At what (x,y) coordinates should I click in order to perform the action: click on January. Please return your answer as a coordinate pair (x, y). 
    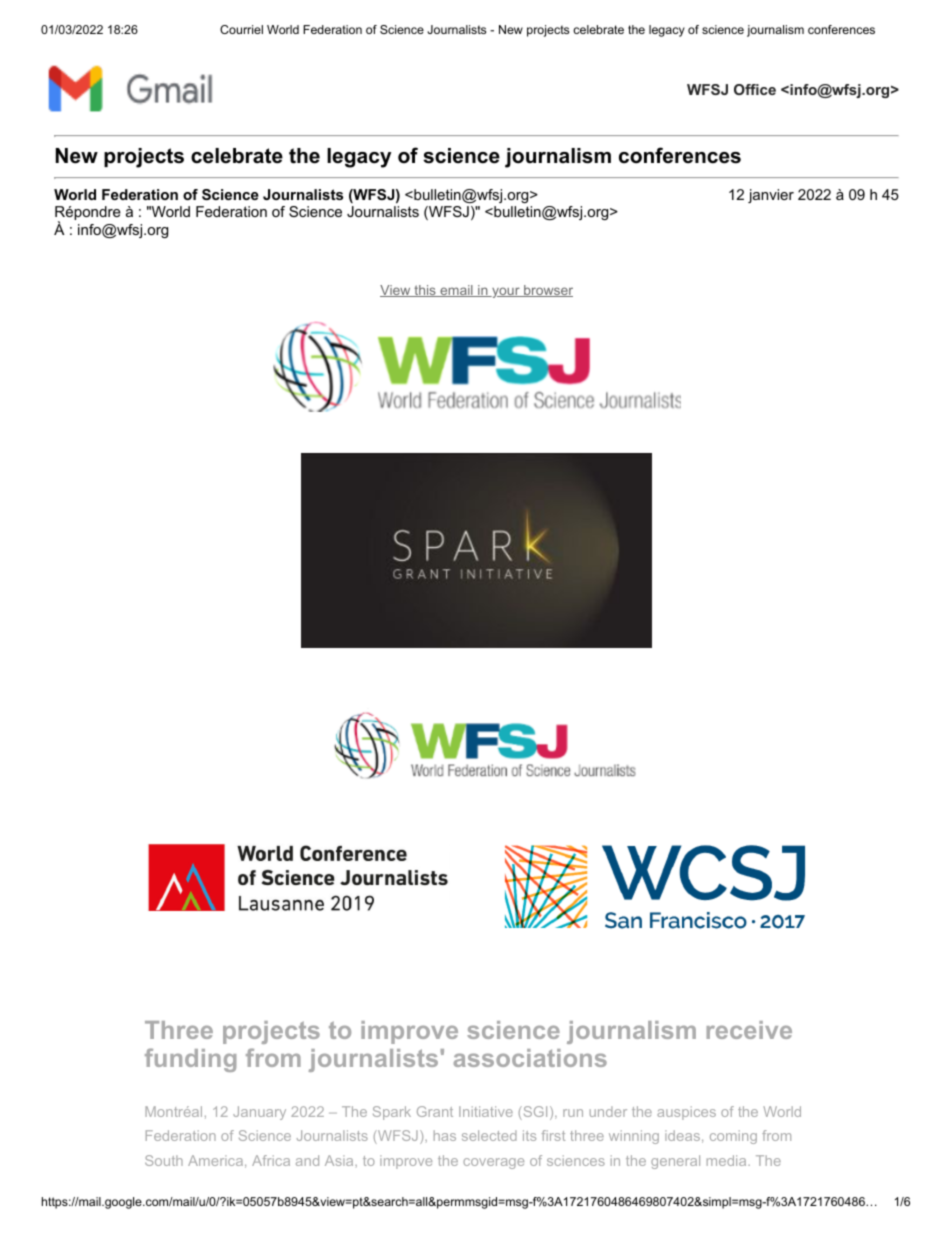
    Looking at the image, I should click on (259, 1113).
